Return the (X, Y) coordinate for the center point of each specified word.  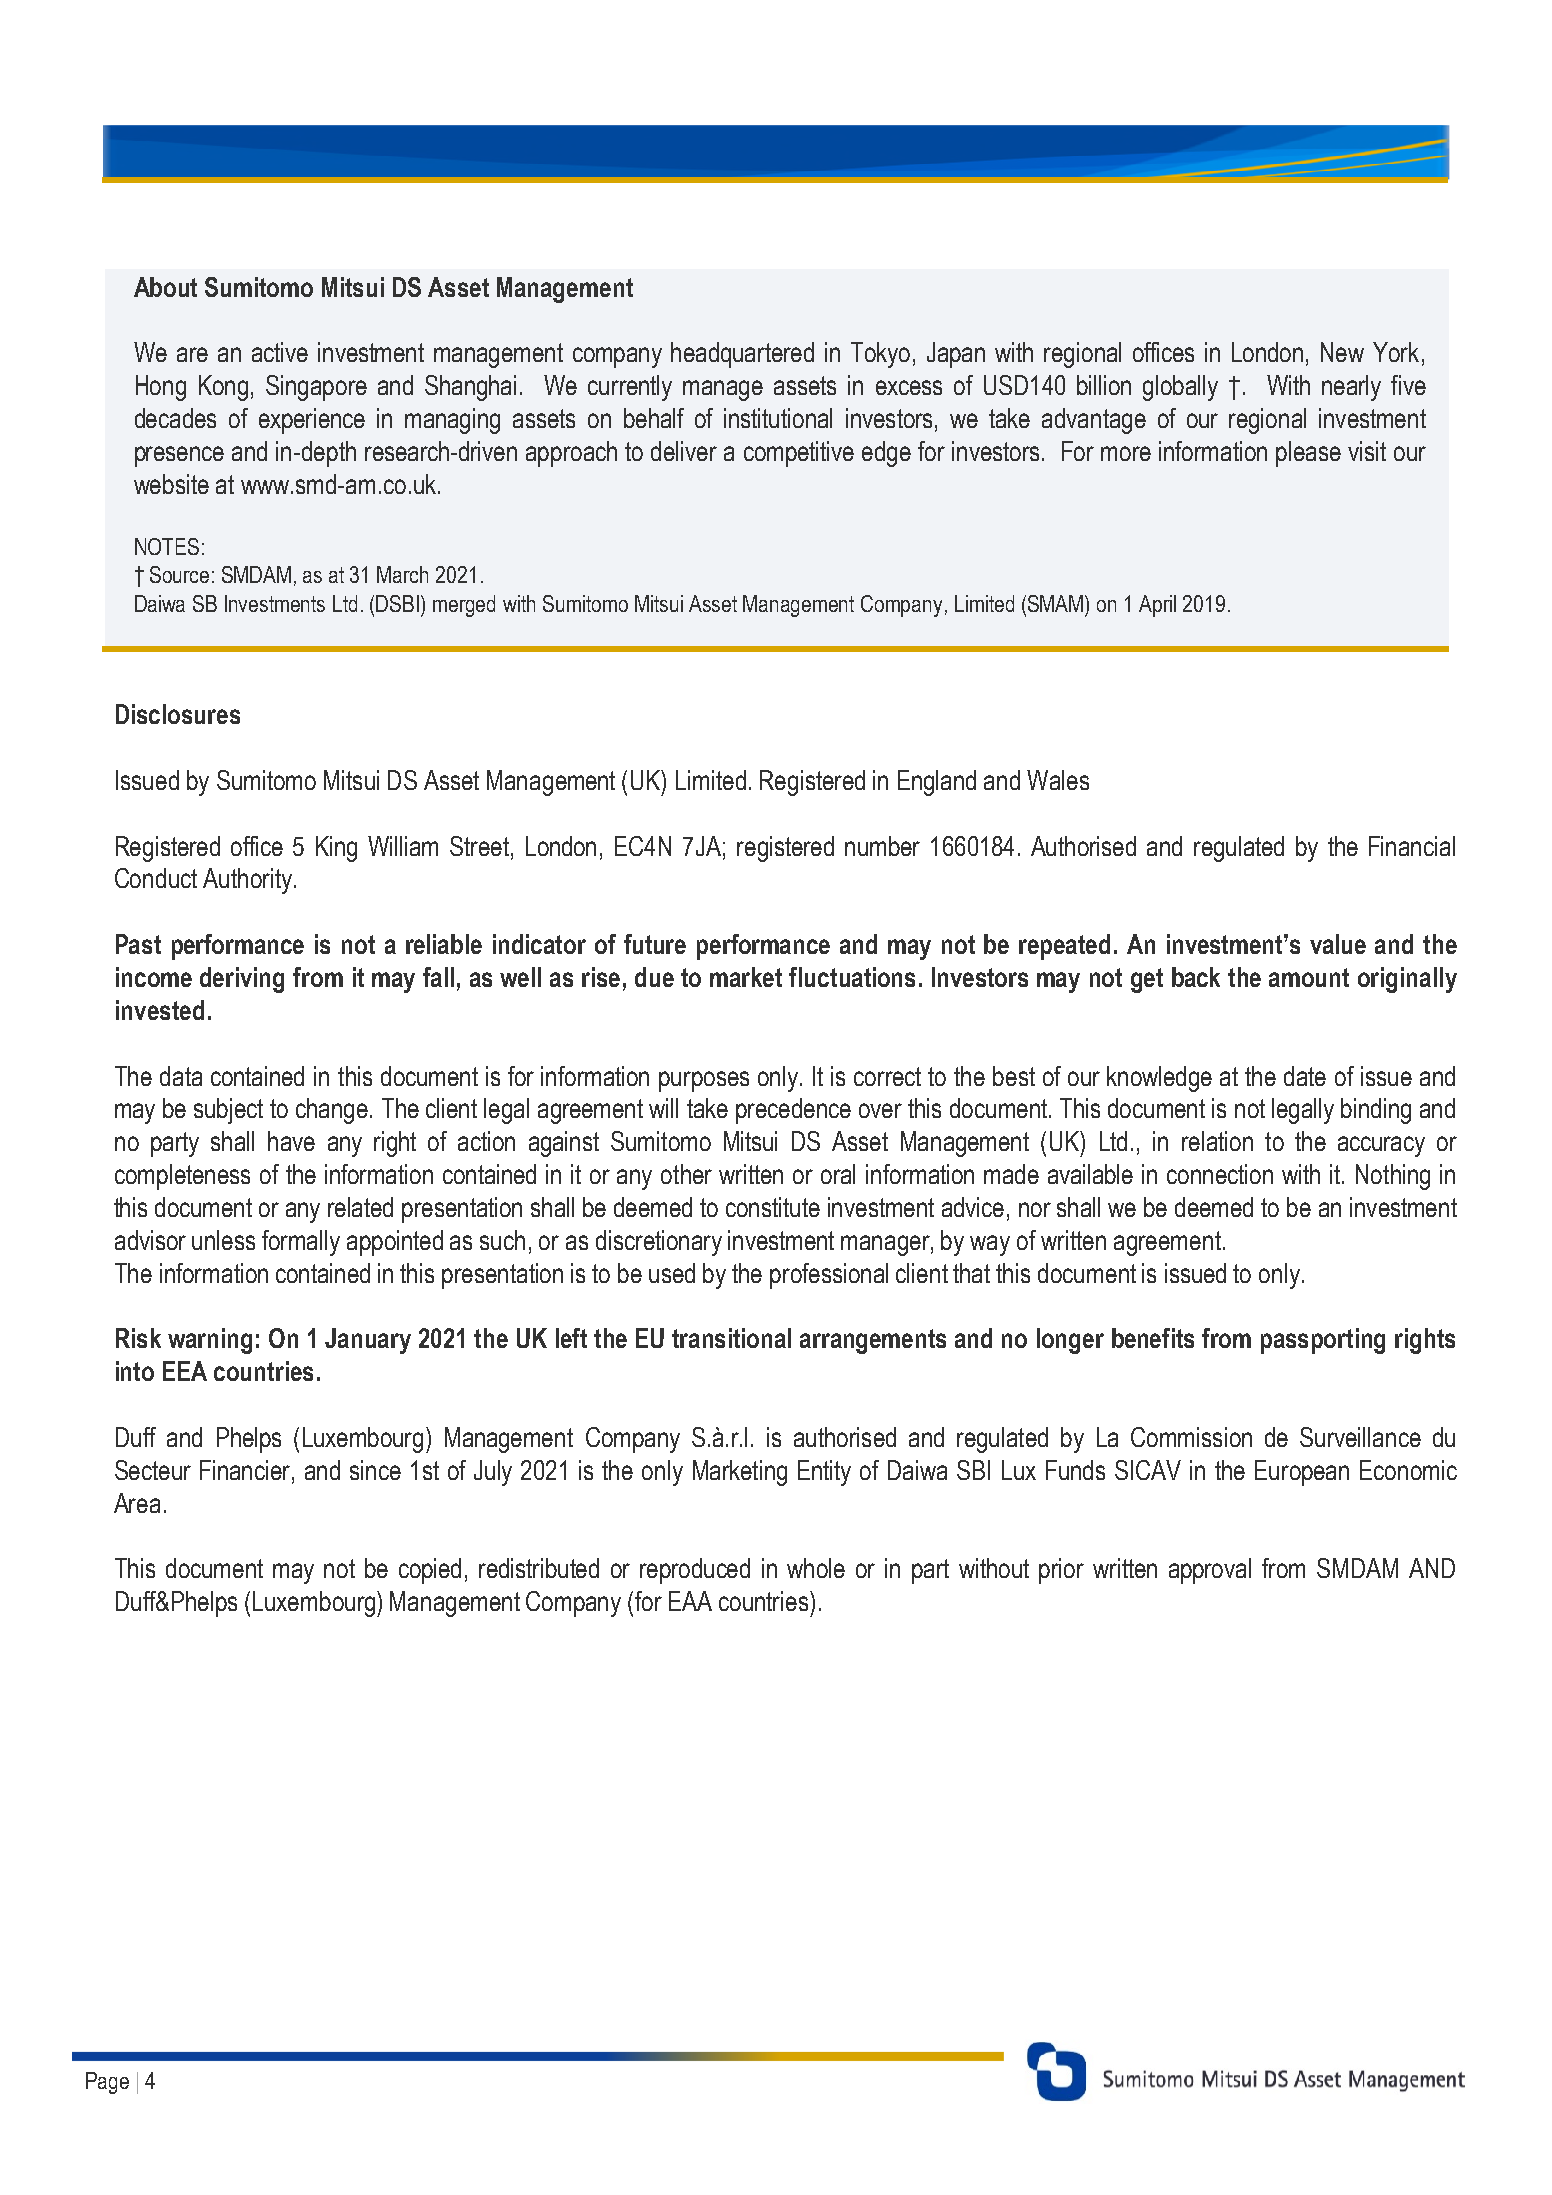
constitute (773, 1207)
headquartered (742, 355)
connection (1220, 1174)
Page (107, 2083)
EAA (690, 1601)
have (291, 1141)
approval (1210, 1571)
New (1342, 352)
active (280, 352)
